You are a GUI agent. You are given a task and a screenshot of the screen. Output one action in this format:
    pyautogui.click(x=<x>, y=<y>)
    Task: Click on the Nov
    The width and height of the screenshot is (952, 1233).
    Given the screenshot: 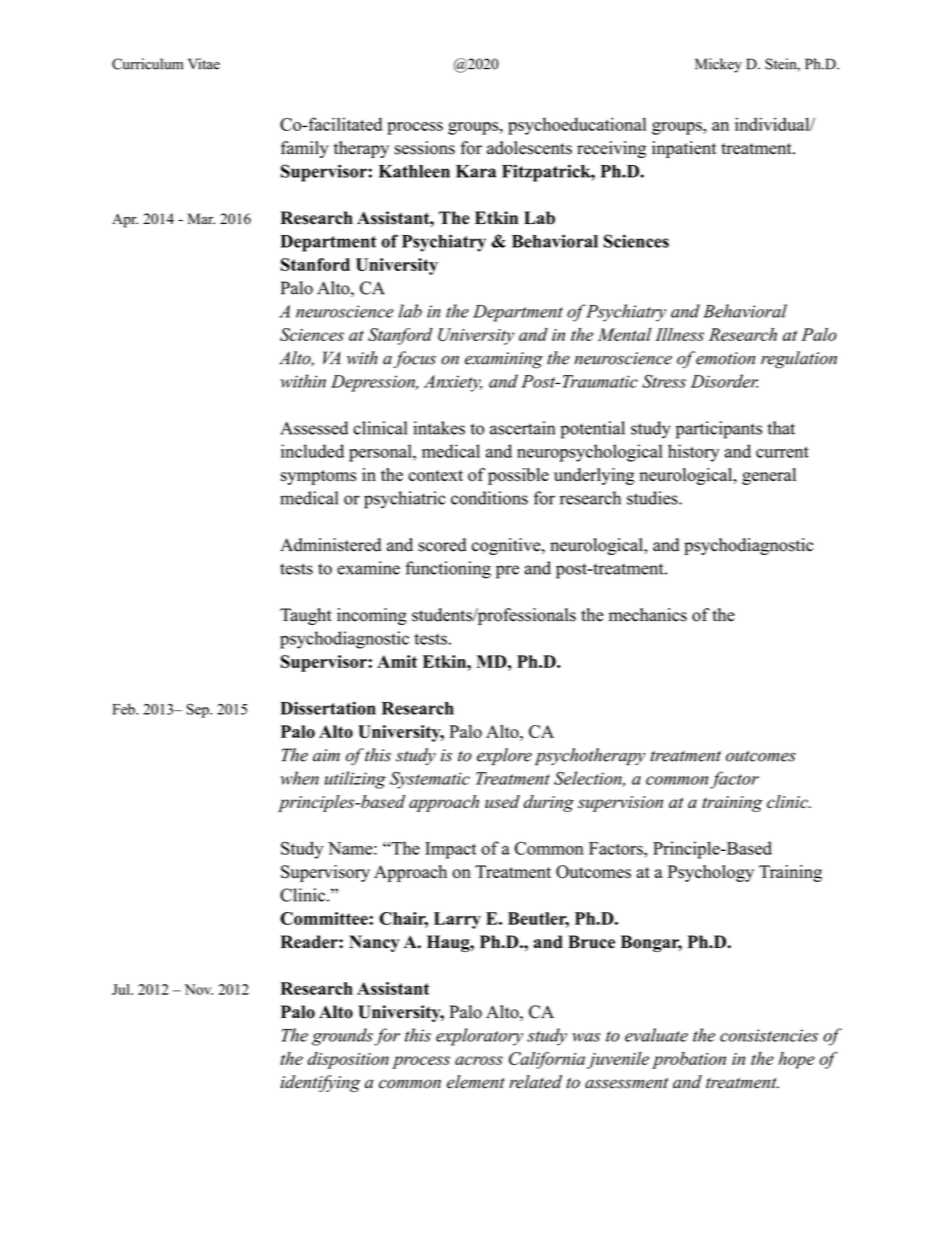 What is the action you would take?
    pyautogui.click(x=199, y=989)
